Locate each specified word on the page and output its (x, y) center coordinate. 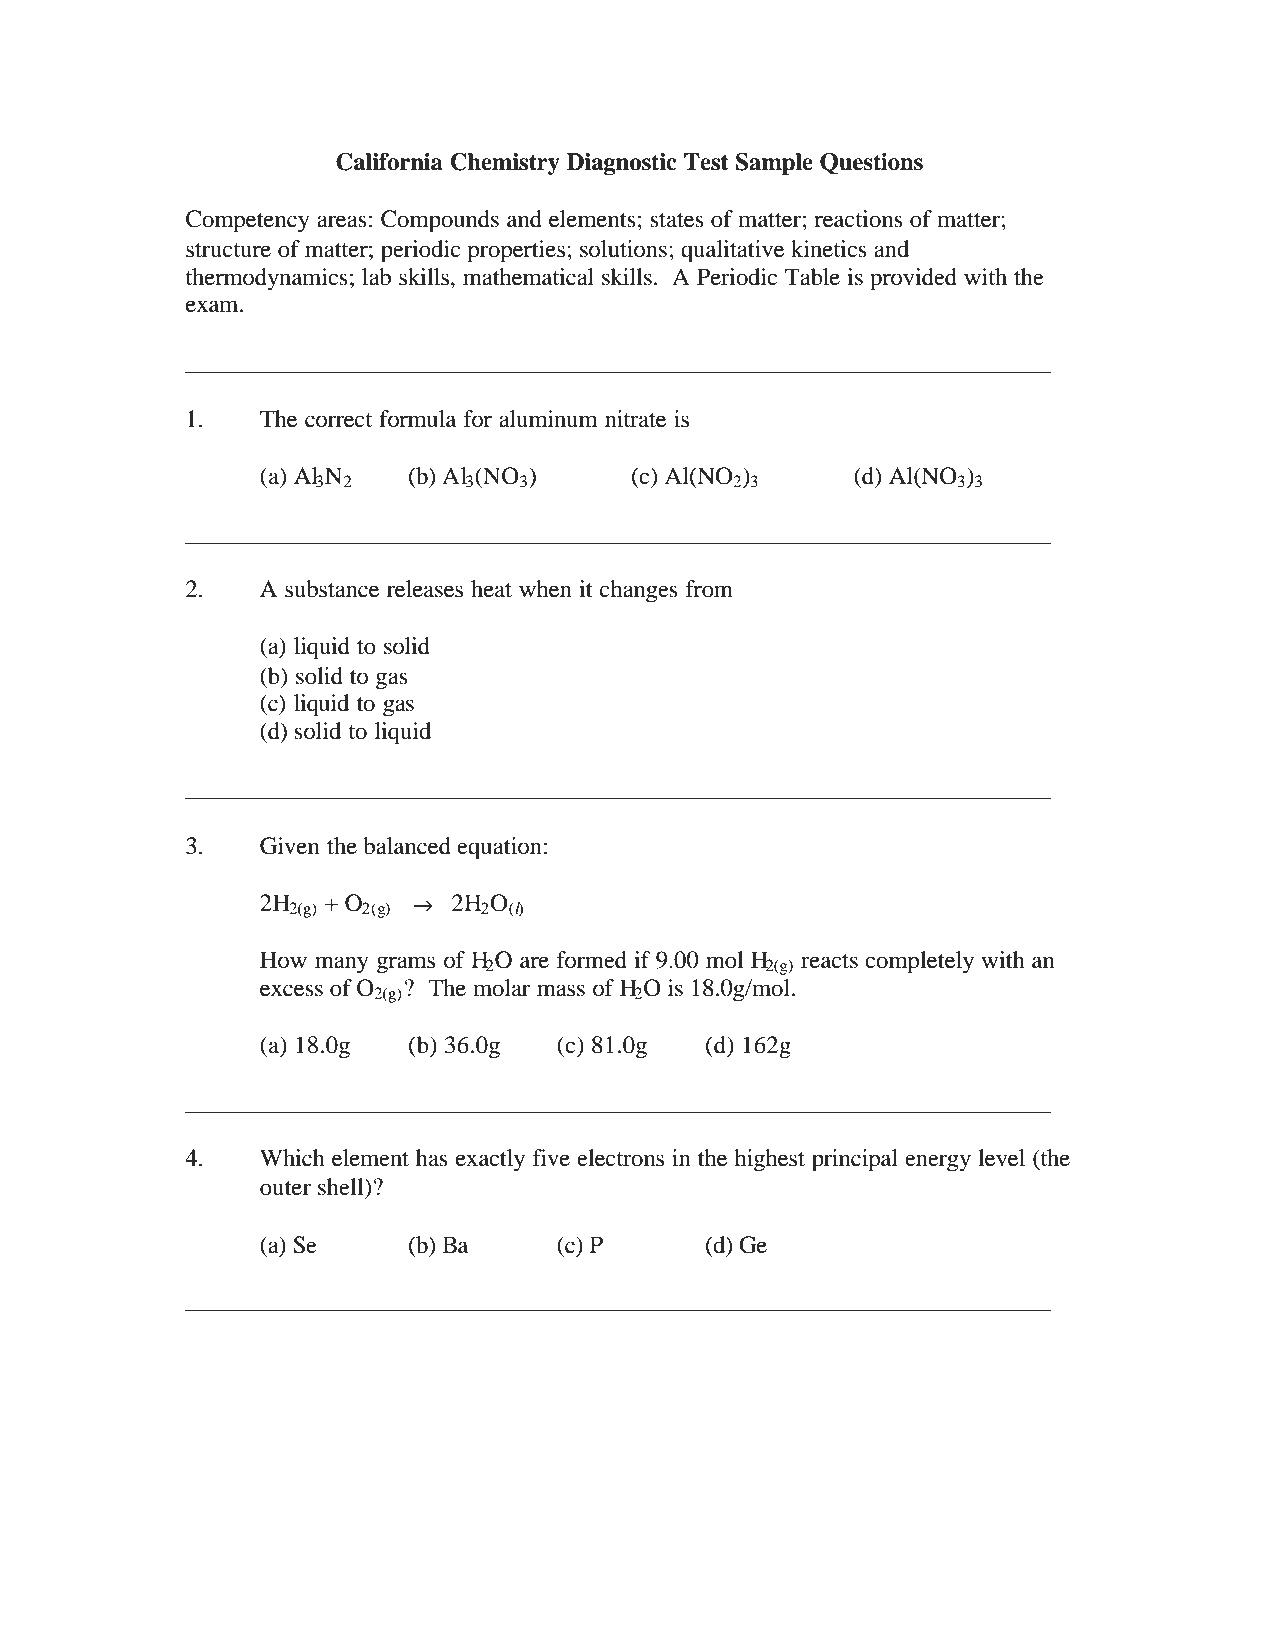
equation (499, 848)
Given (289, 846)
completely (919, 962)
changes (639, 591)
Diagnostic (622, 164)
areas (342, 221)
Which (292, 1157)
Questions (871, 164)
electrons (620, 1158)
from (709, 589)
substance (332, 589)
